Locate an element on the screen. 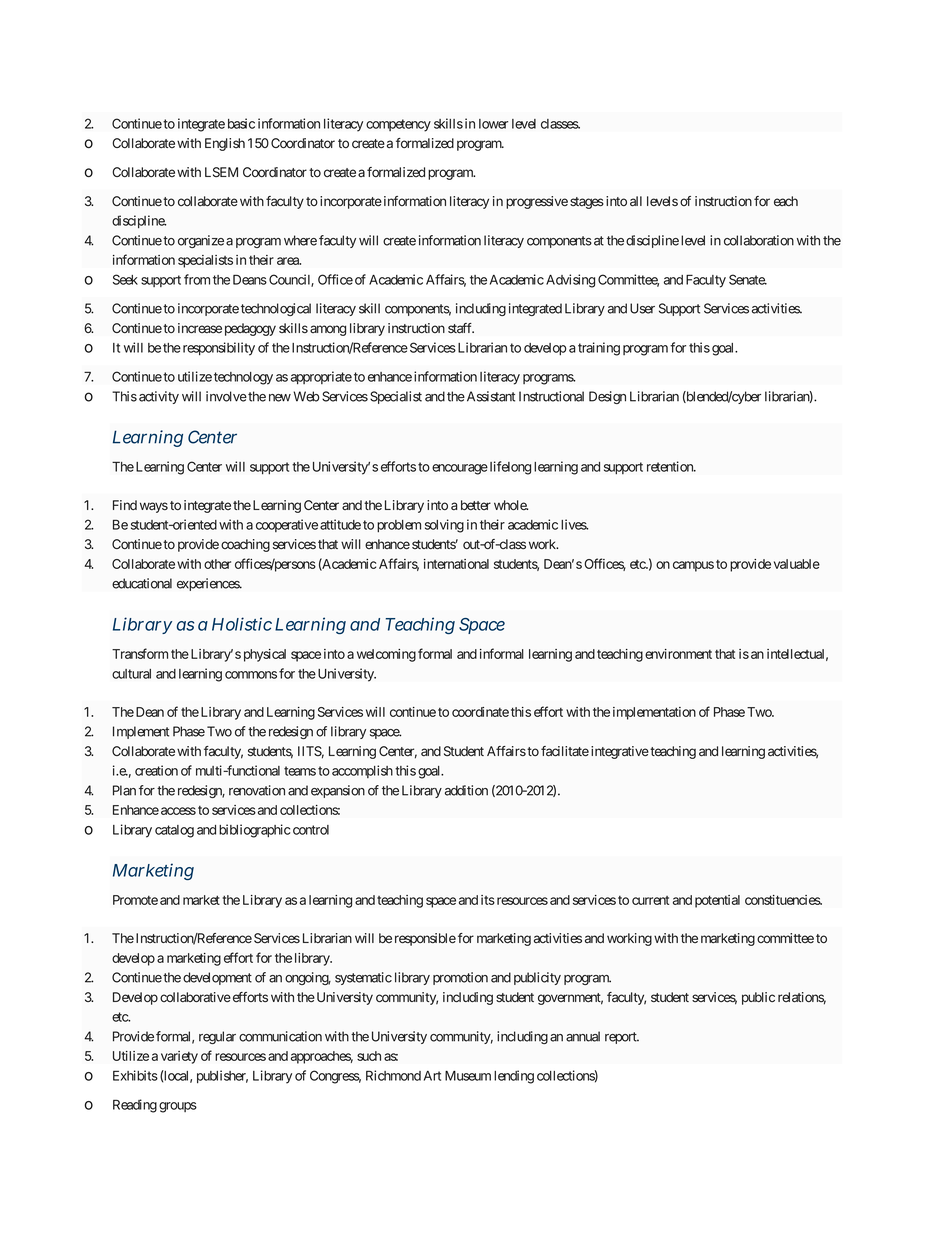  English is located at coordinates (225, 144).
